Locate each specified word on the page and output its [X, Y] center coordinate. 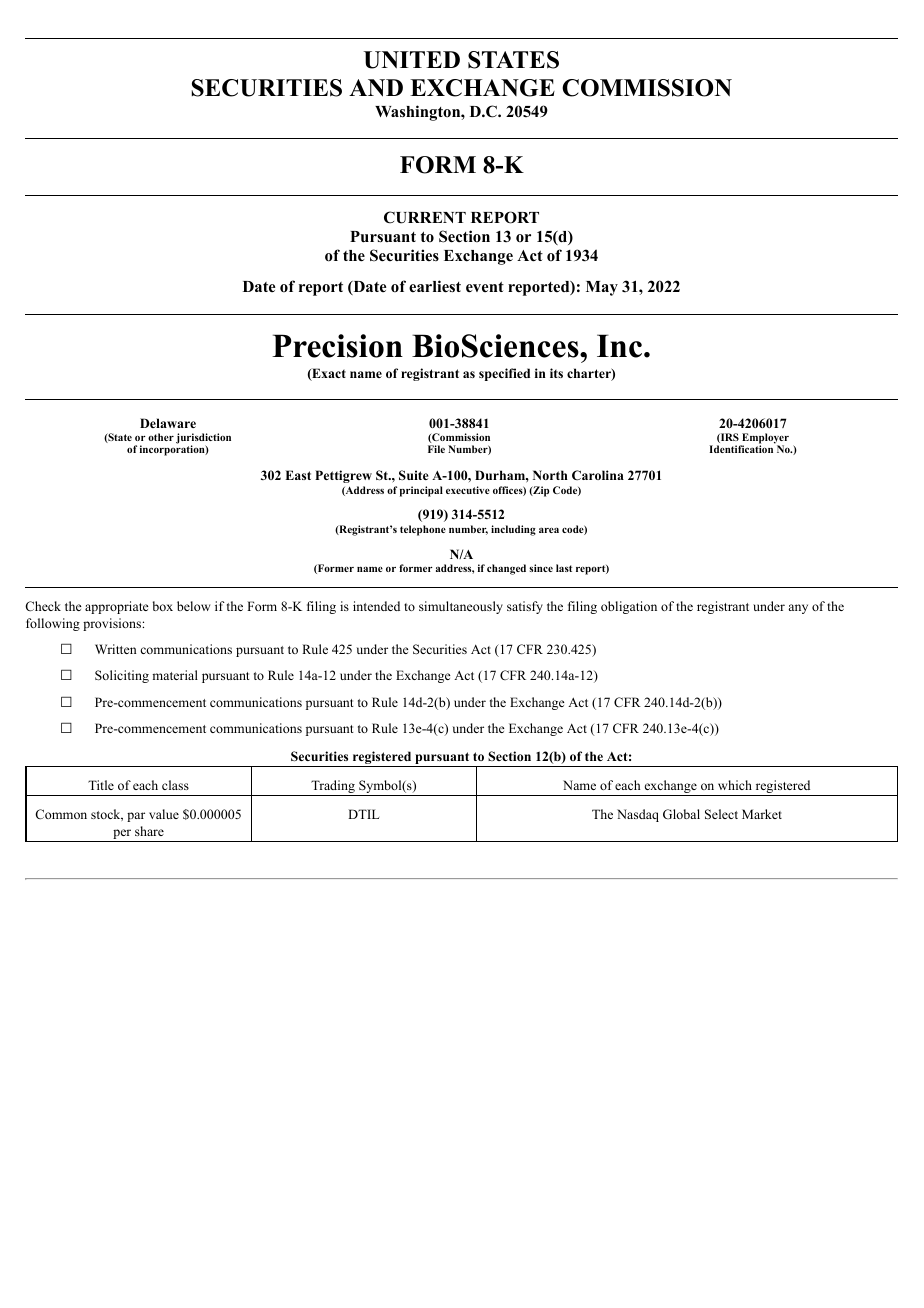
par [136, 817]
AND [376, 88]
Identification [742, 448]
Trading [333, 788]
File [436, 449]
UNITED [412, 60]
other [161, 437]
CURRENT [425, 217]
